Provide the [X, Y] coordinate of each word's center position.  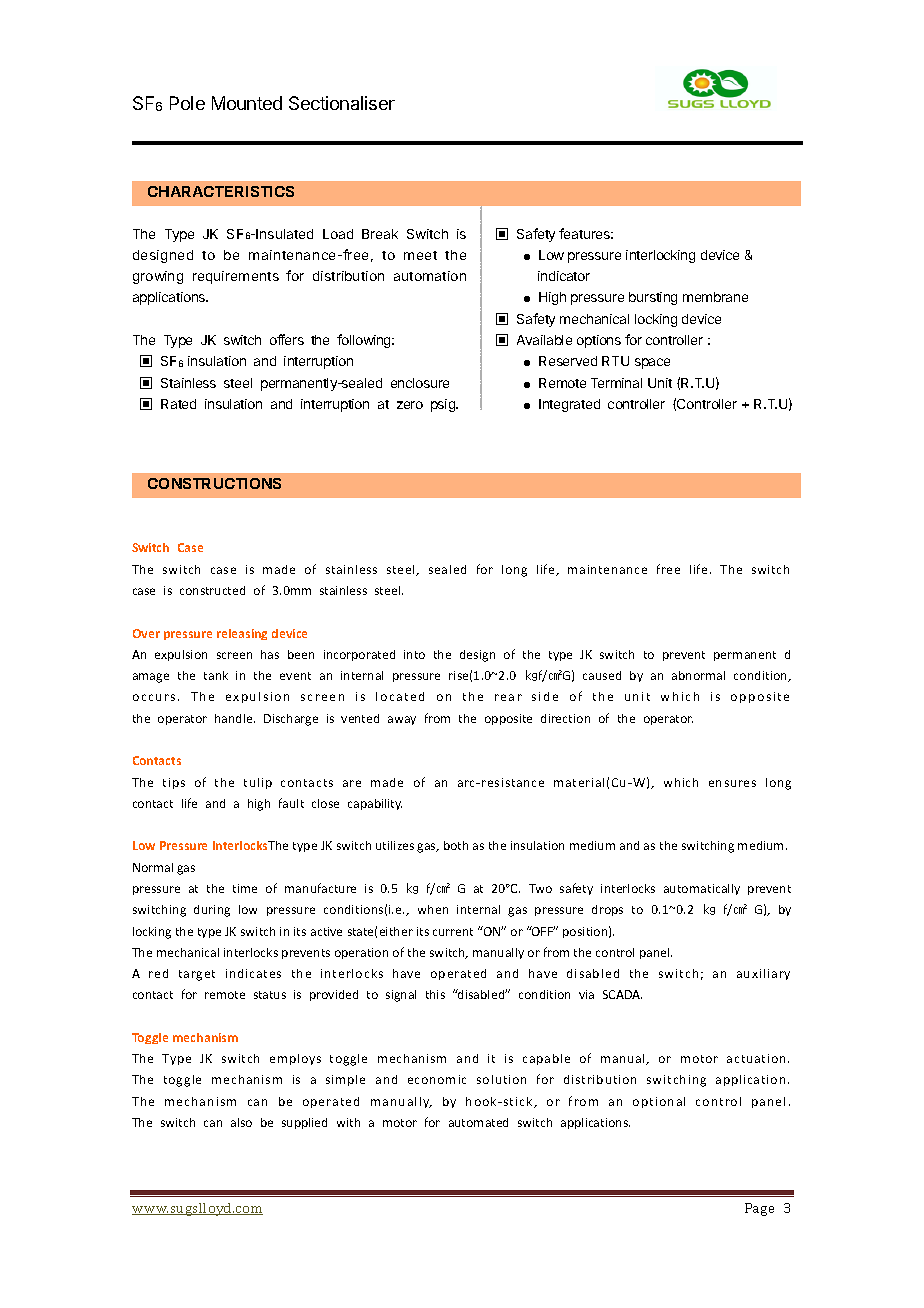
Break [380, 234]
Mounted [247, 103]
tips [174, 783]
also [241, 1122]
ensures [732, 783]
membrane [715, 297]
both [456, 845]
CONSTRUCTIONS [214, 483]
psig [444, 405]
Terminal [616, 383]
